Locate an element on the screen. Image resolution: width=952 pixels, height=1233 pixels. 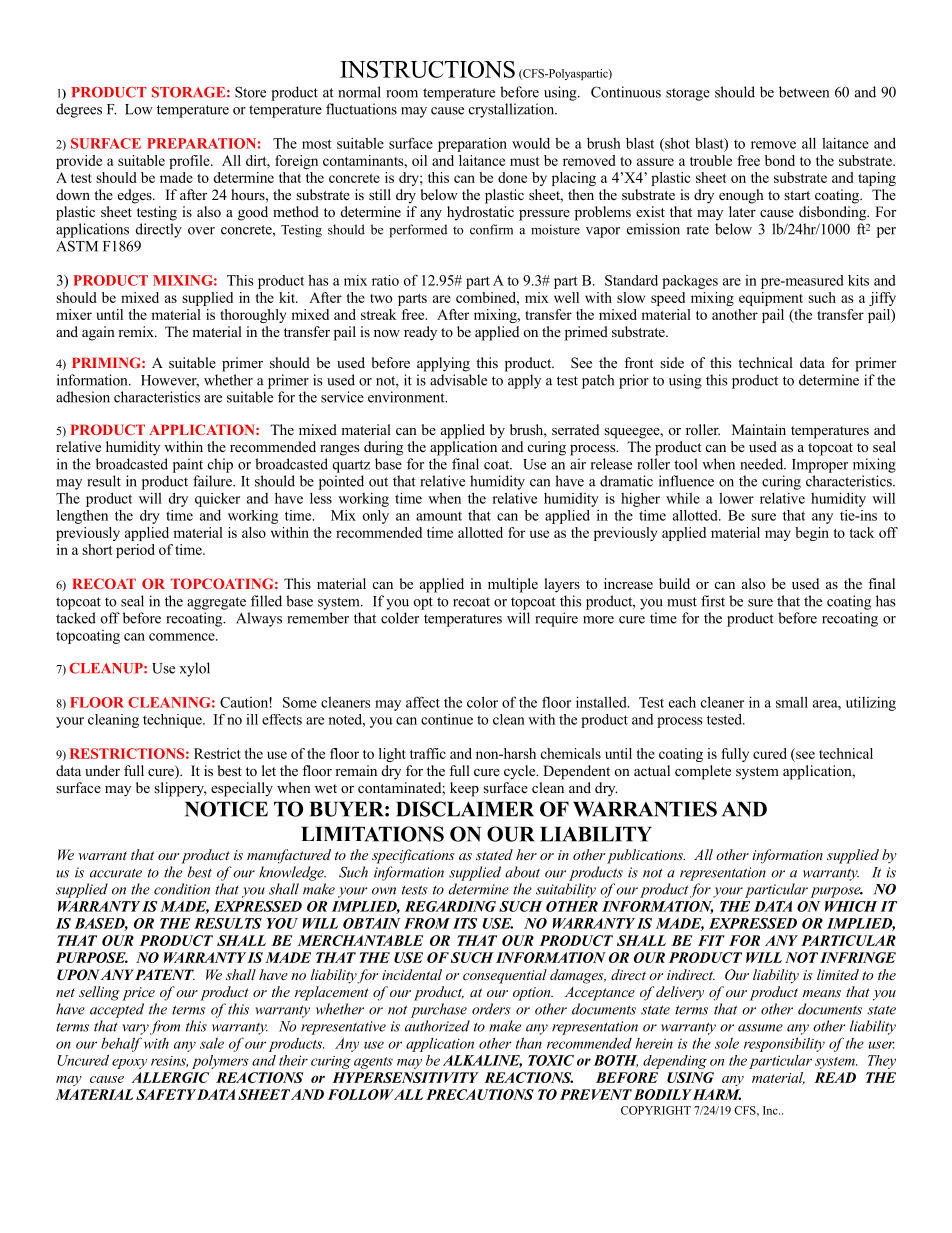
between is located at coordinates (804, 92).
